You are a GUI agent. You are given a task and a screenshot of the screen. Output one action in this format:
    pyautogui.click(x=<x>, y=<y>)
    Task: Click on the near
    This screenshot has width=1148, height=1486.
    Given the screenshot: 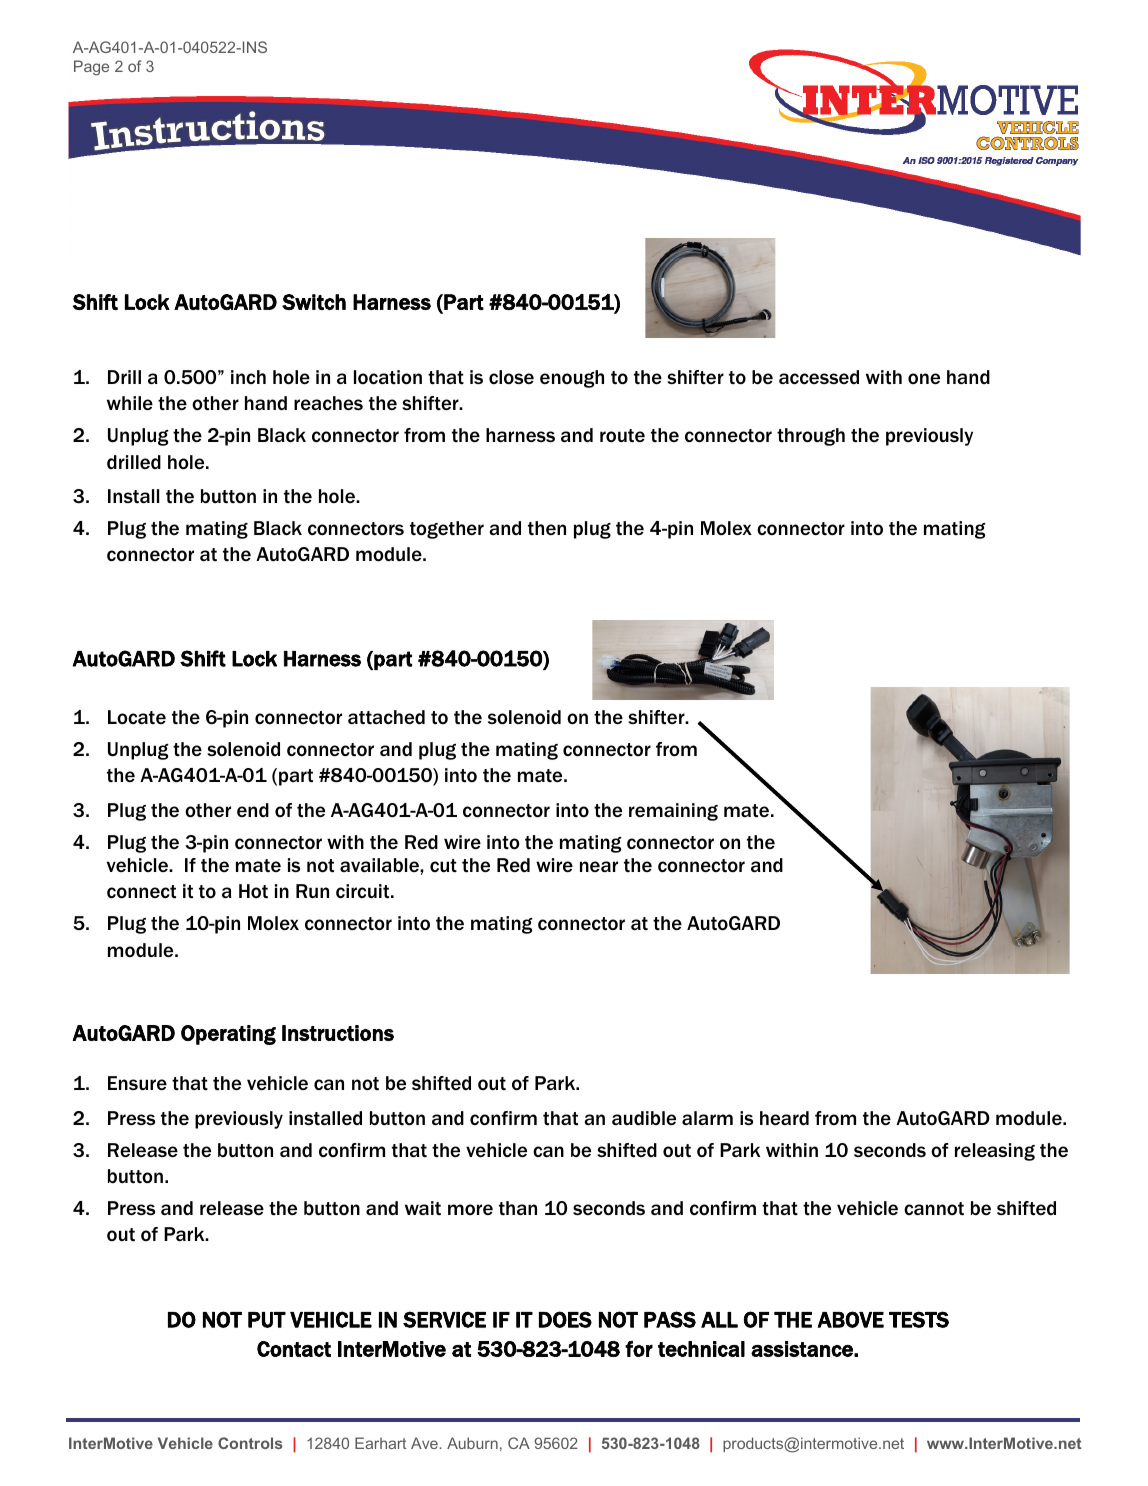 What is the action you would take?
    pyautogui.click(x=599, y=866)
